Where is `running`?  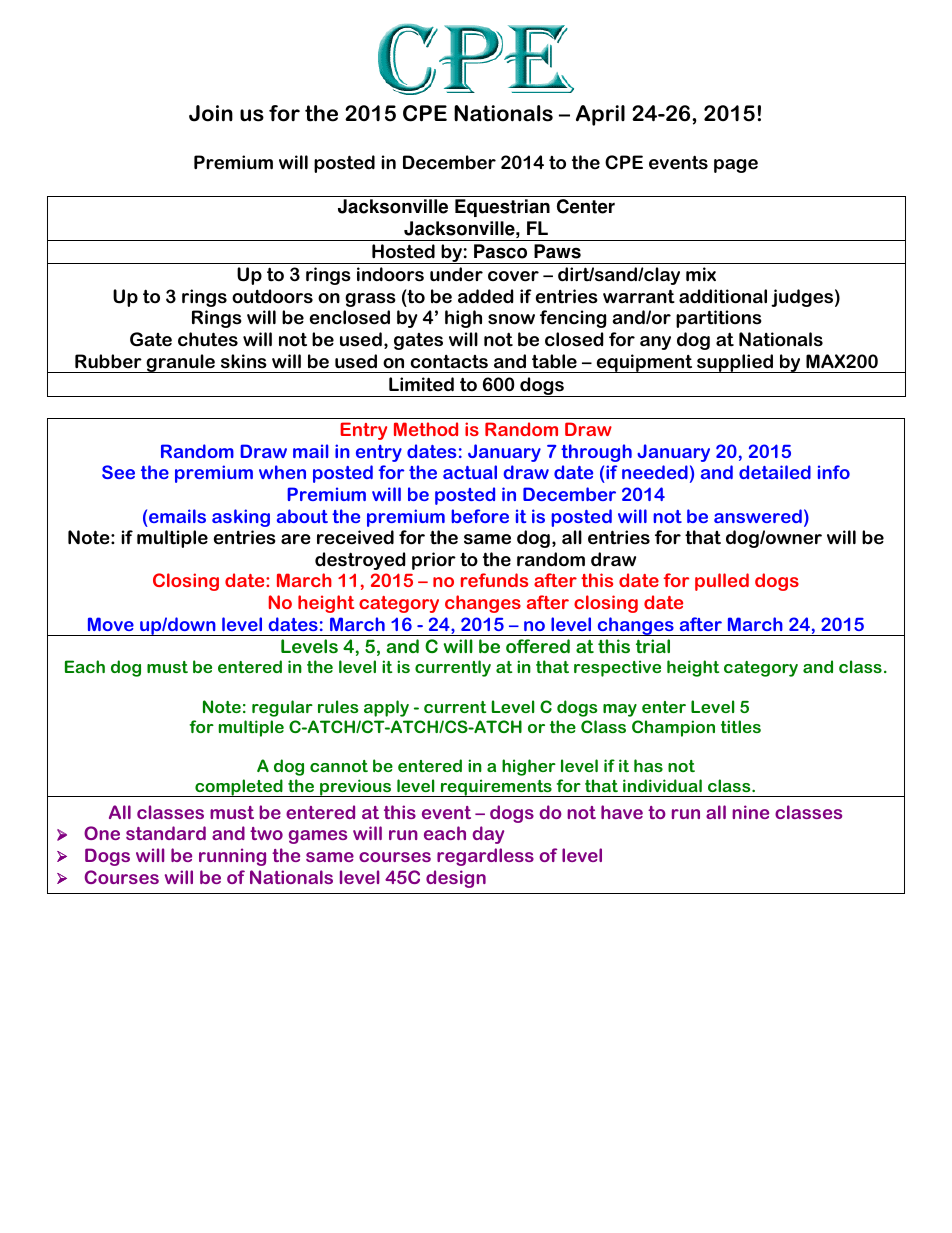 running is located at coordinates (232, 857).
